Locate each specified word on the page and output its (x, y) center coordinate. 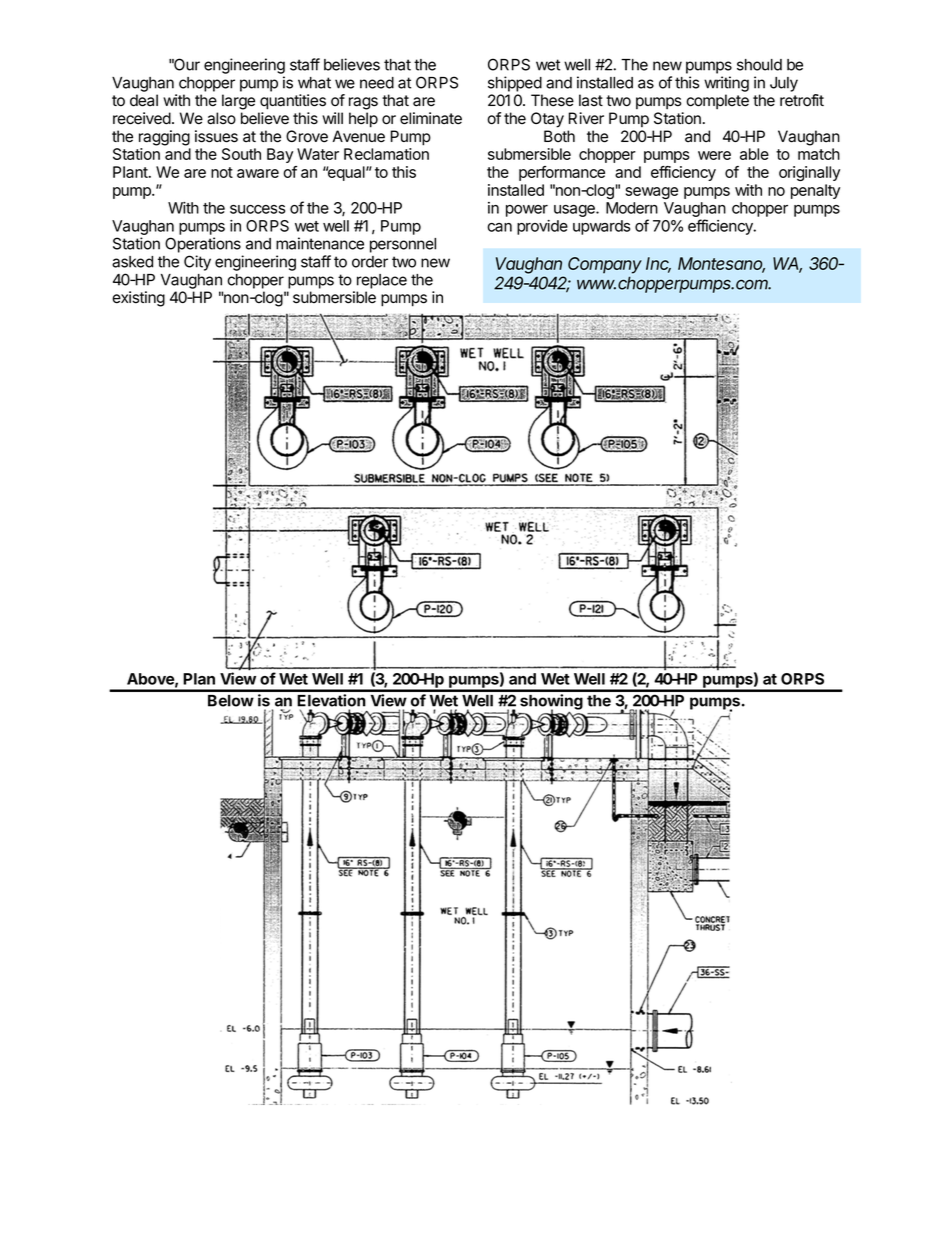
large (238, 102)
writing (726, 84)
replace (382, 281)
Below (231, 701)
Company (605, 265)
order (370, 262)
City (197, 263)
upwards (601, 227)
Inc (658, 265)
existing (138, 299)
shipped (515, 84)
